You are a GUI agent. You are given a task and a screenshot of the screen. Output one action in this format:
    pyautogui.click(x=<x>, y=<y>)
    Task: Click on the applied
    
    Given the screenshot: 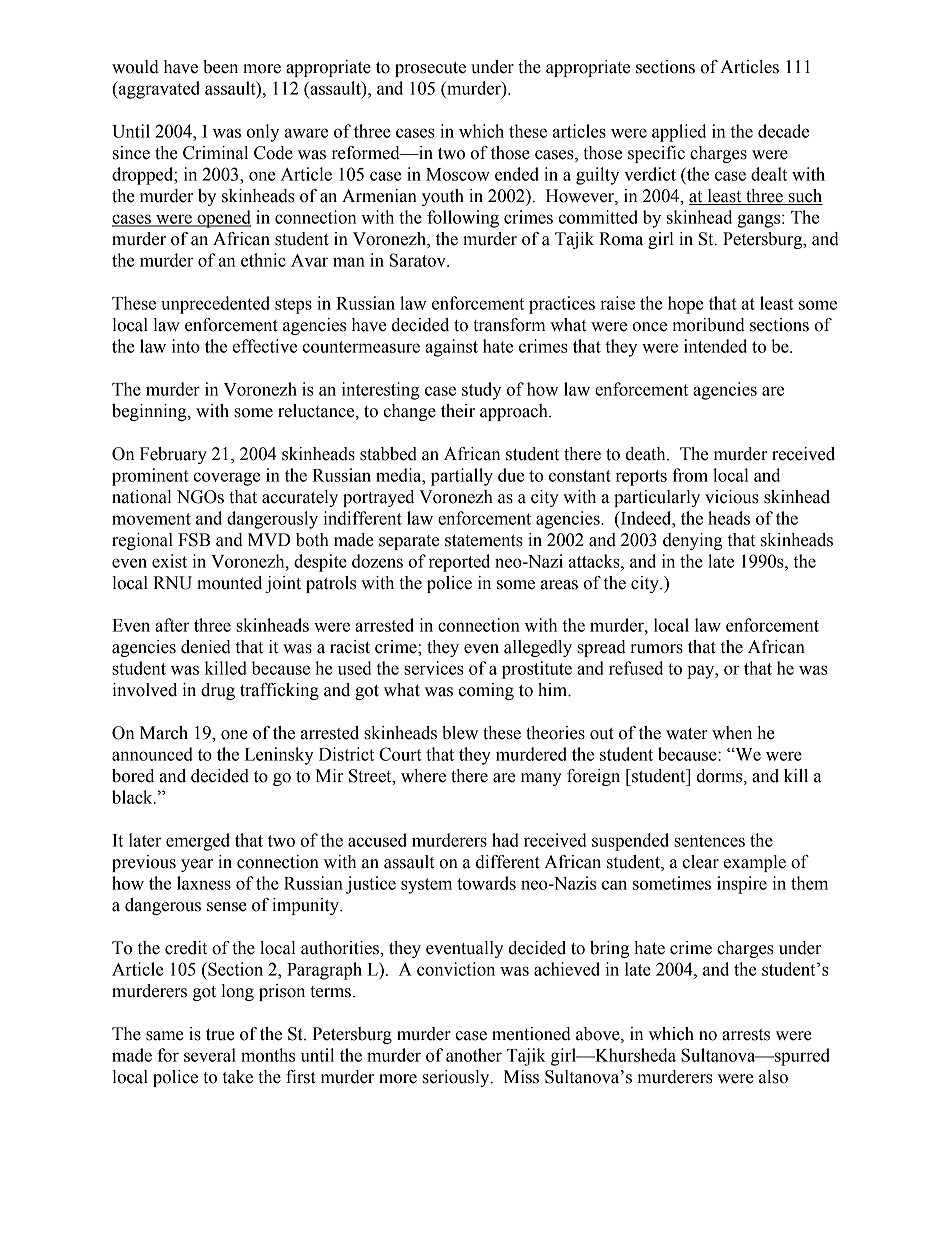 What is the action you would take?
    pyautogui.click(x=679, y=133)
